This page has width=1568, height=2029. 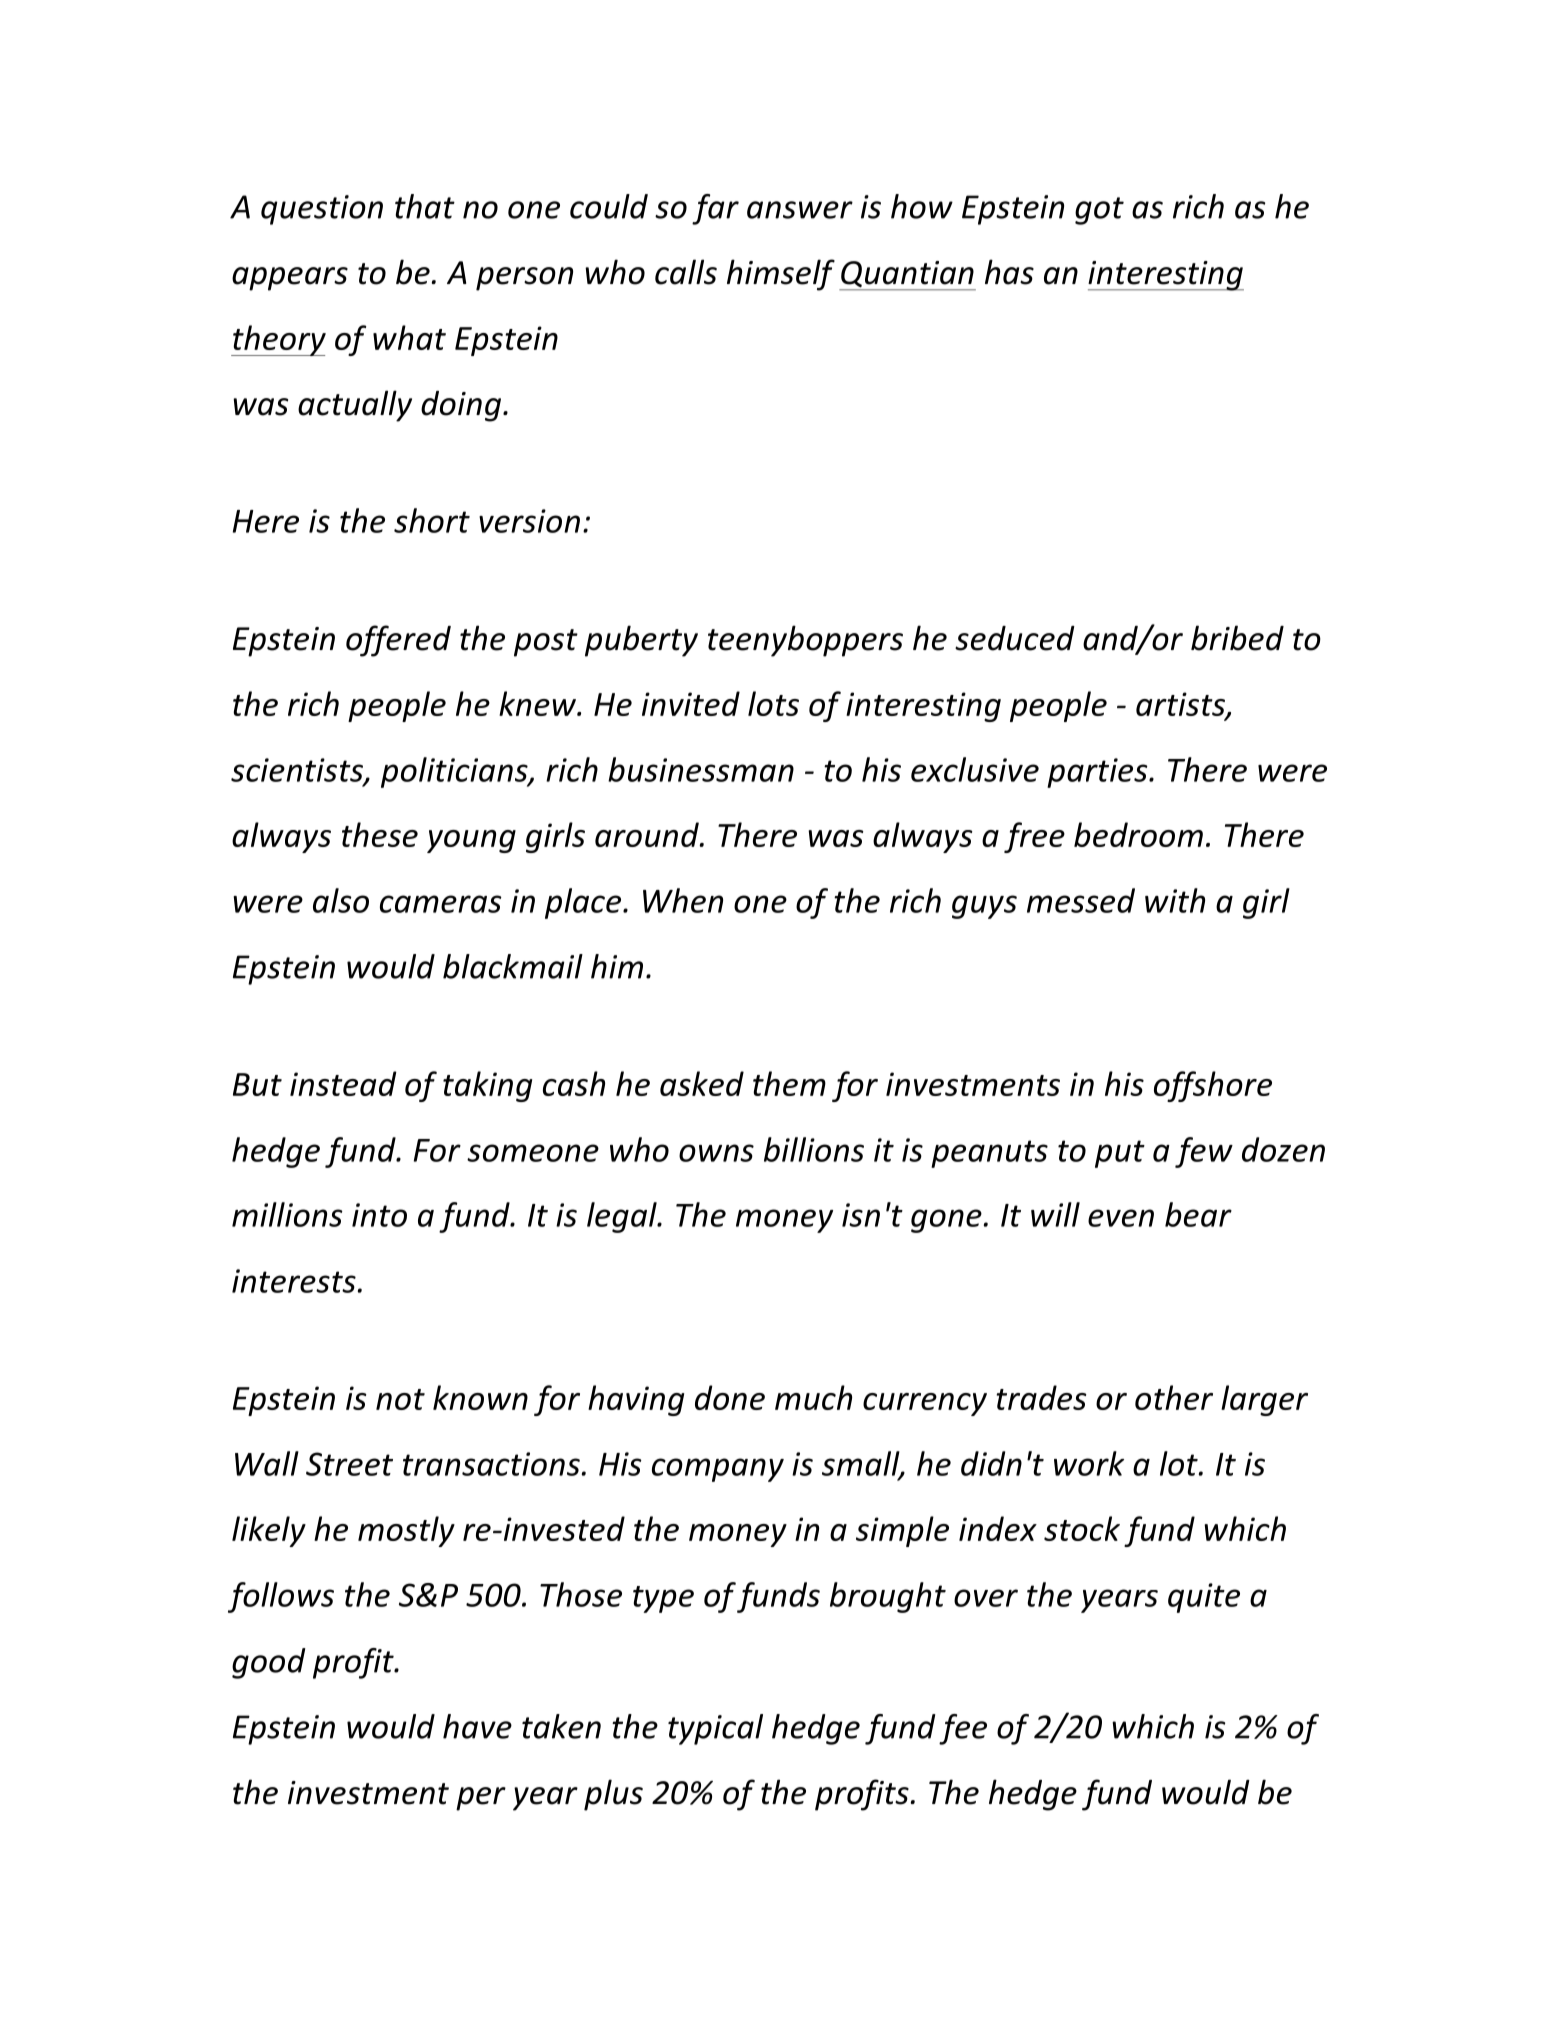 I want to click on even, so click(x=1121, y=1218).
